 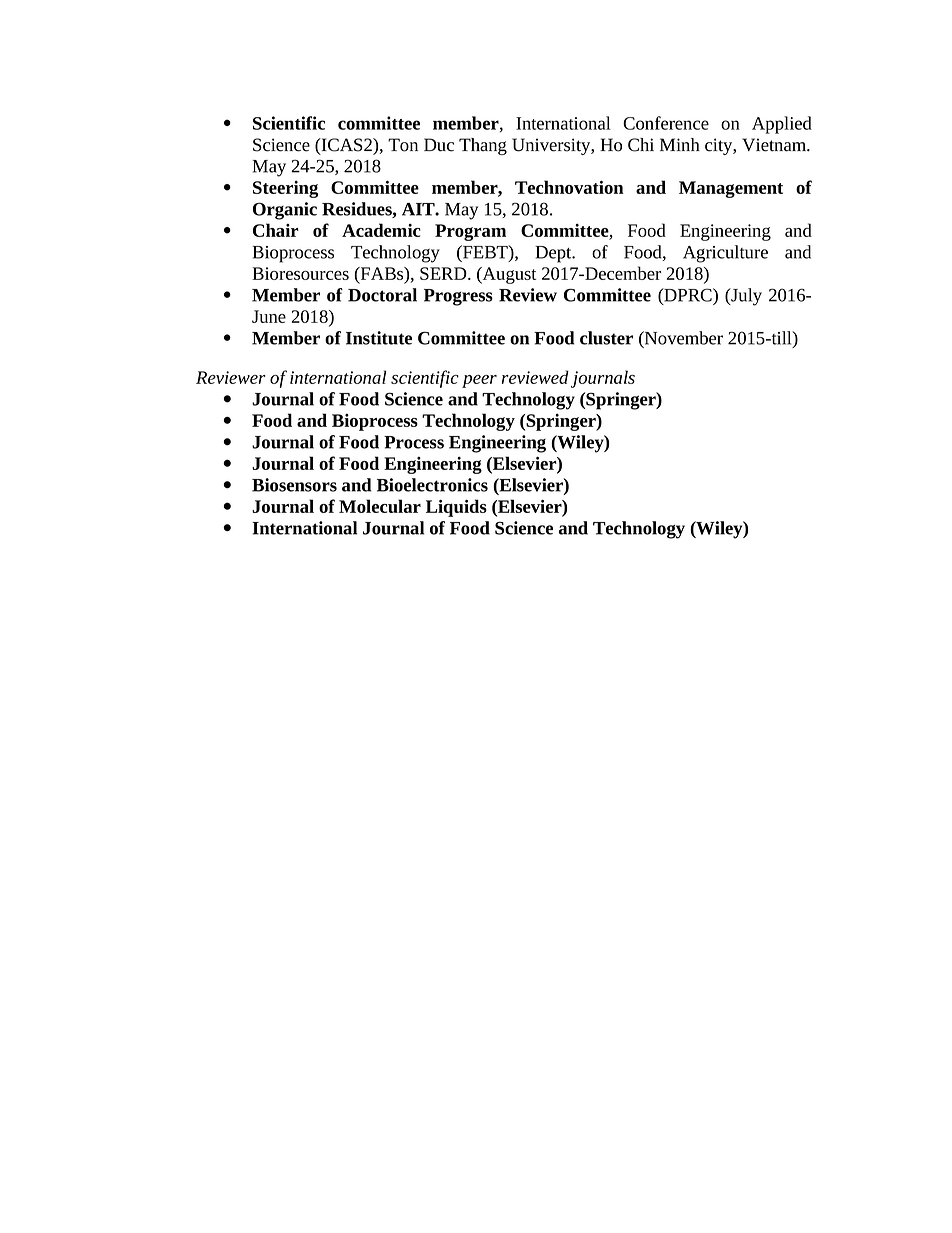 I want to click on Thang, so click(x=483, y=146).
